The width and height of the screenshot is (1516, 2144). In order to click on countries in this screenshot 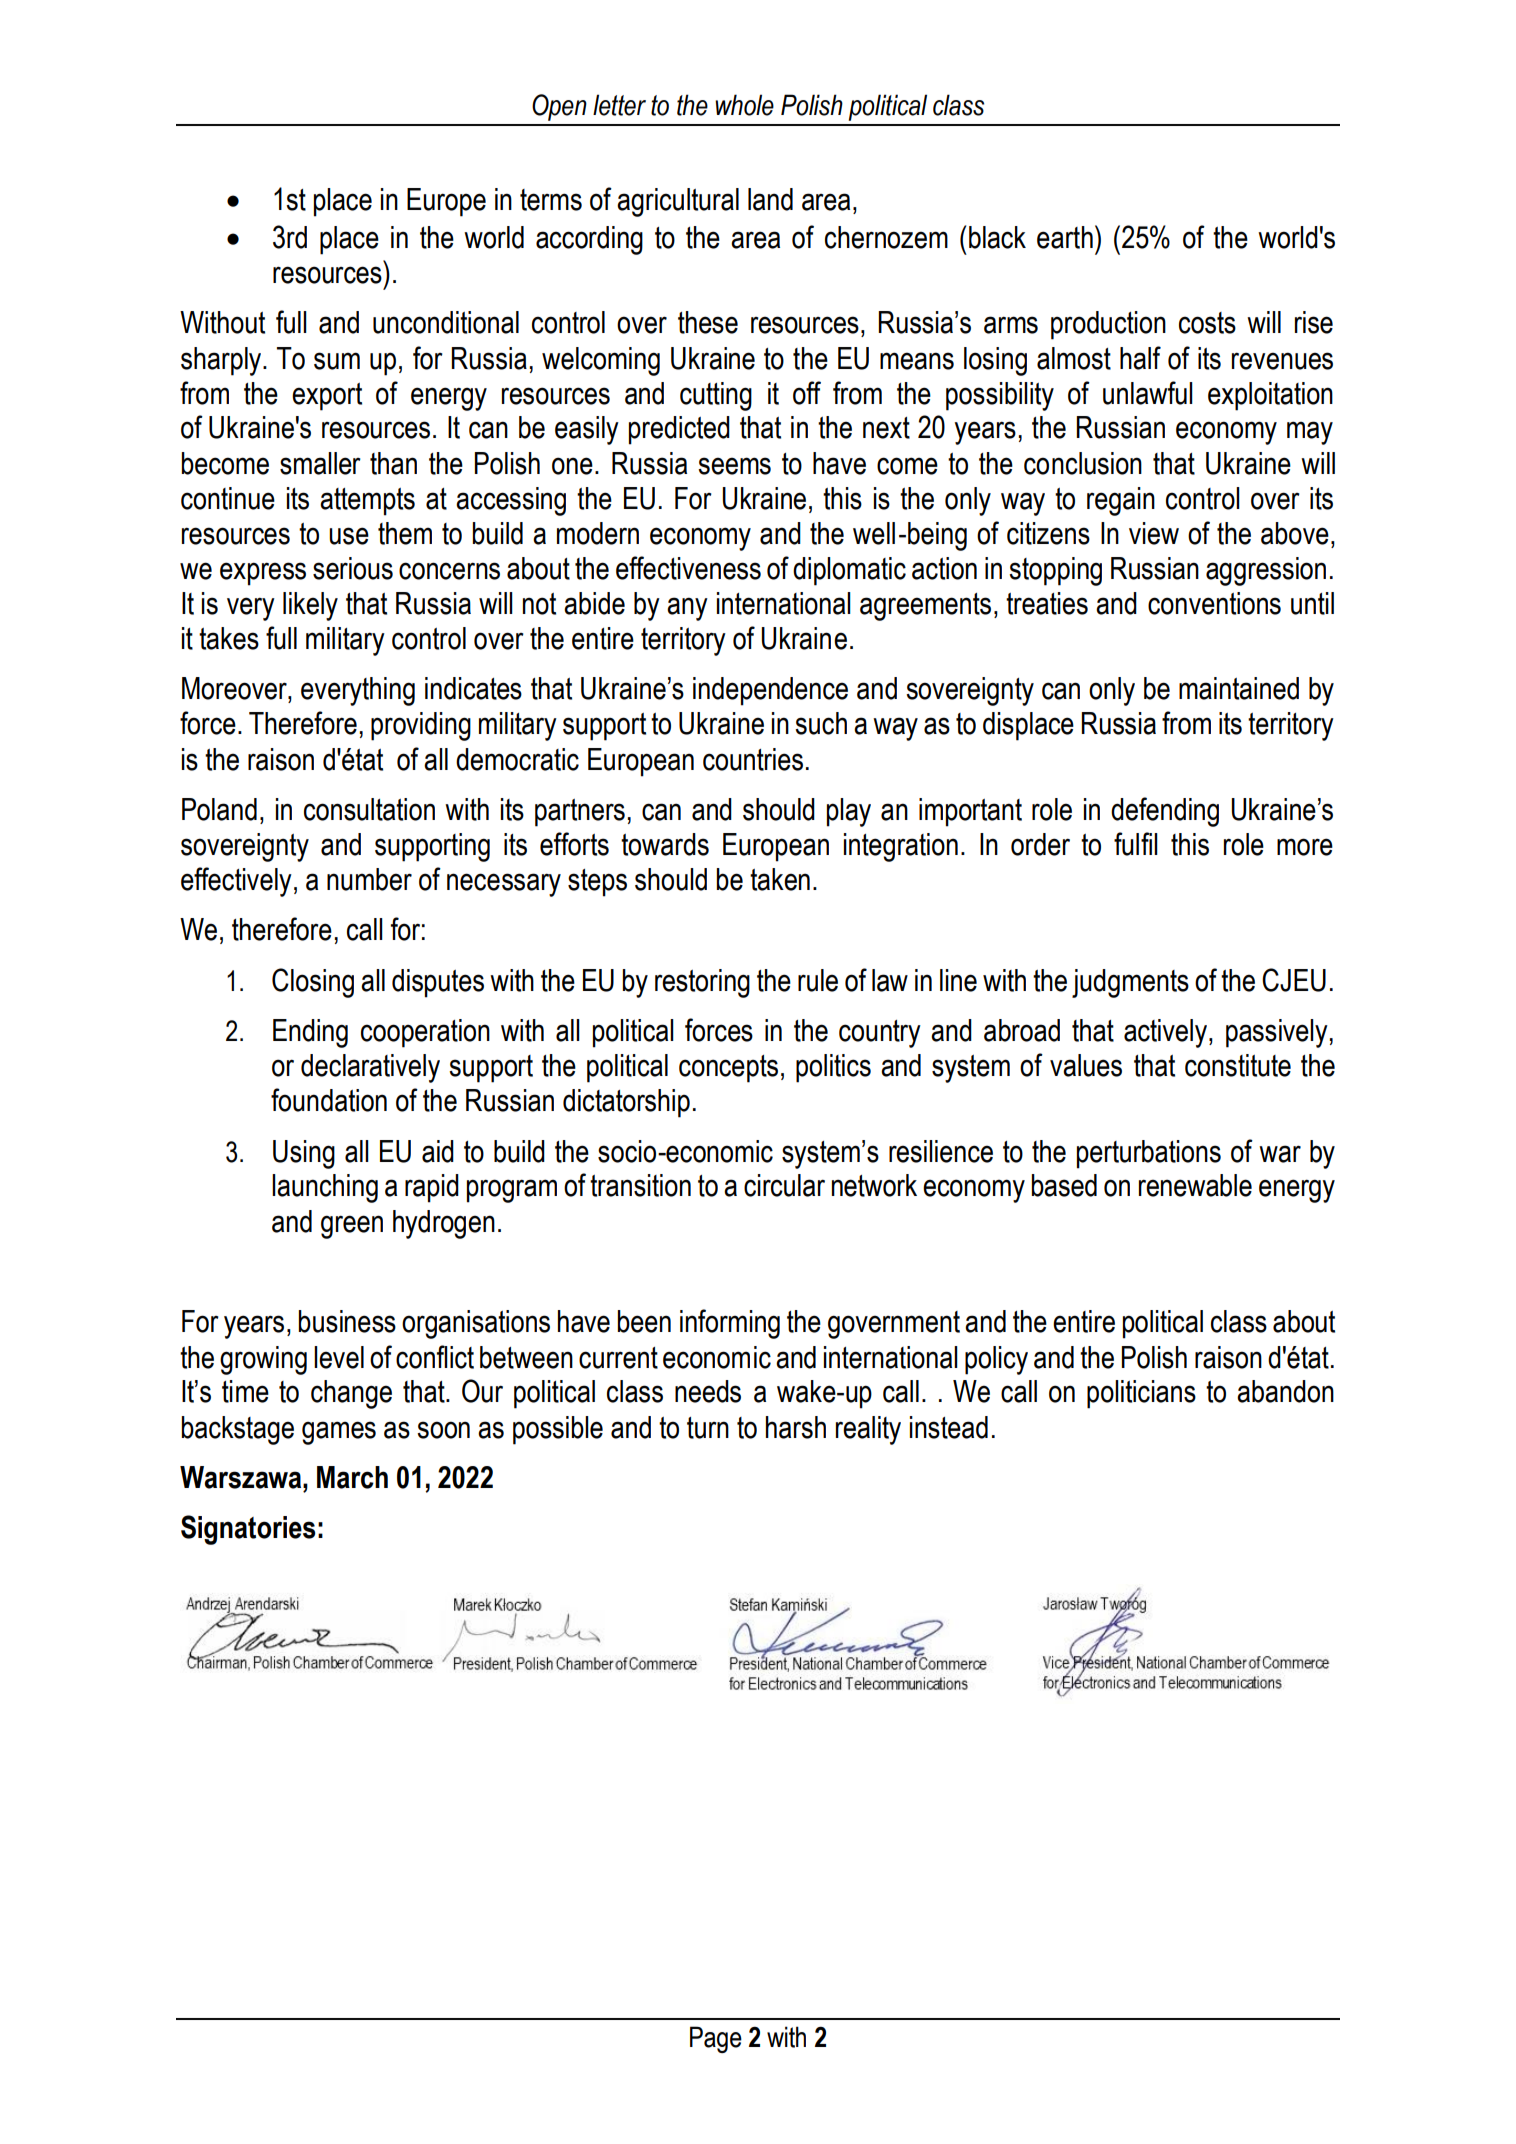, I will do `click(753, 759)`.
